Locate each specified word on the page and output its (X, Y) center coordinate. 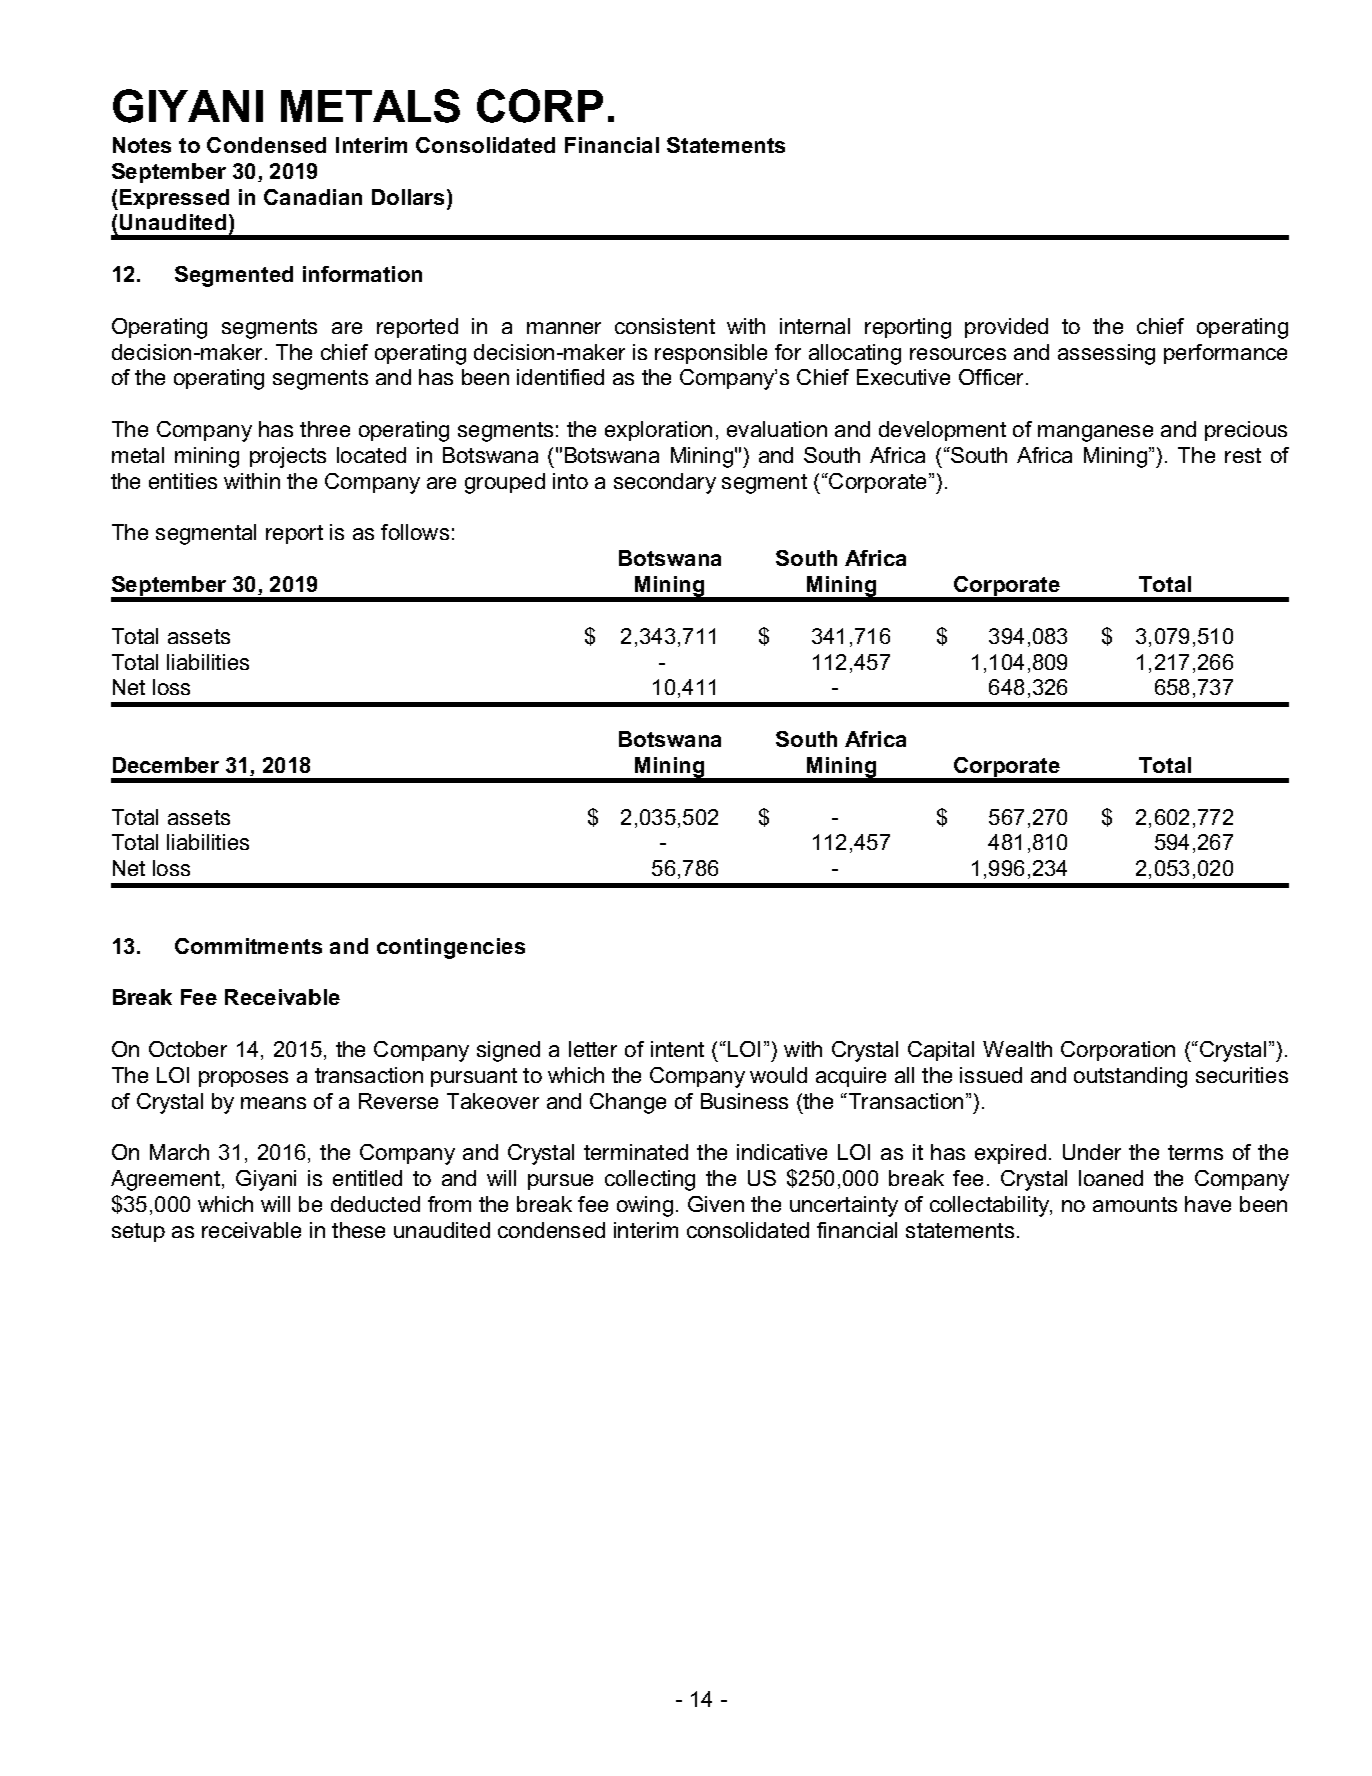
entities (183, 481)
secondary (665, 483)
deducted (375, 1204)
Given (716, 1204)
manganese (1095, 433)
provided (1006, 328)
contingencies (451, 948)
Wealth (1017, 1049)
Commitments (248, 946)
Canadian (313, 197)
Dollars (408, 197)
